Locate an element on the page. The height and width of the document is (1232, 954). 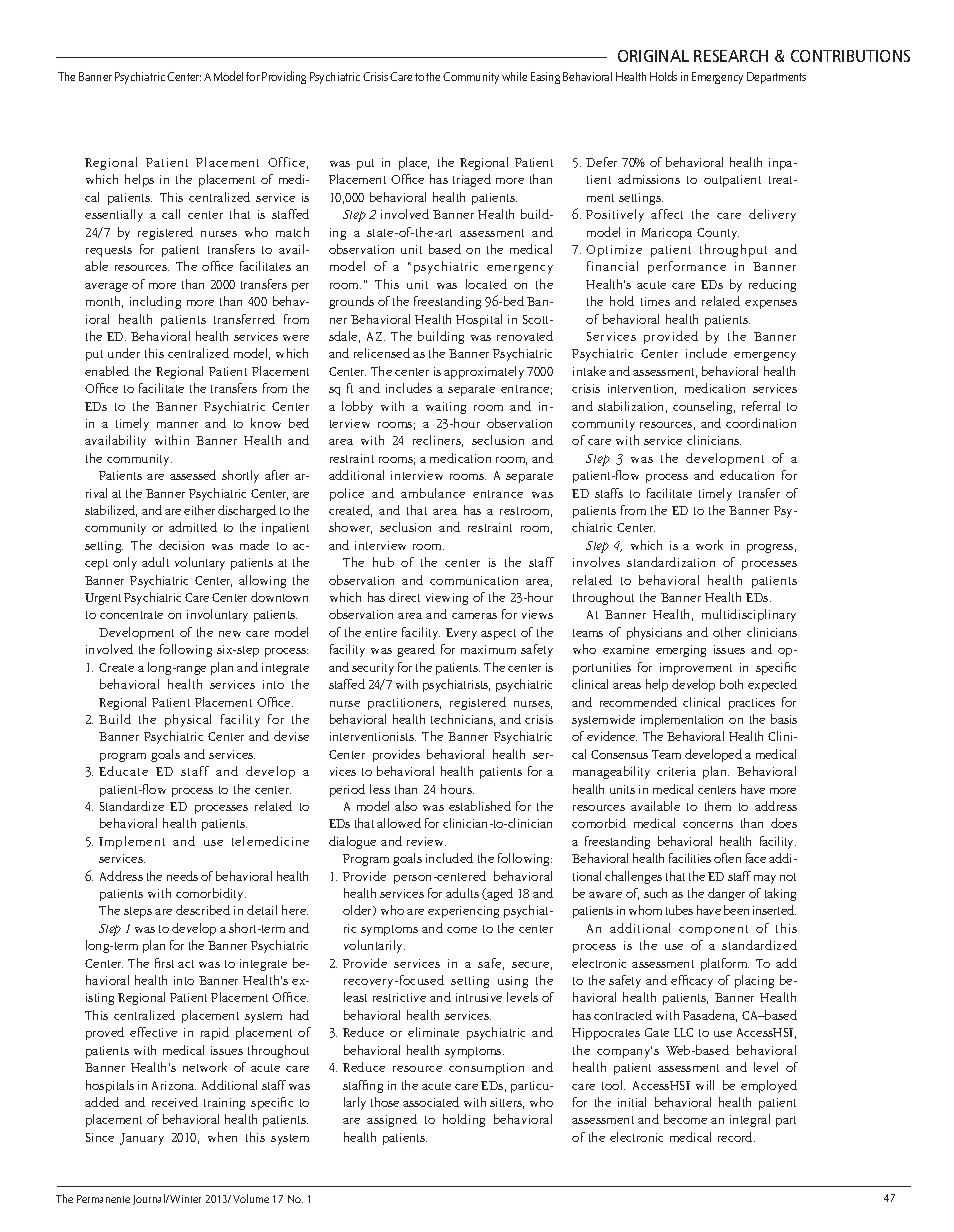
RESEARCH is located at coordinates (731, 56).
